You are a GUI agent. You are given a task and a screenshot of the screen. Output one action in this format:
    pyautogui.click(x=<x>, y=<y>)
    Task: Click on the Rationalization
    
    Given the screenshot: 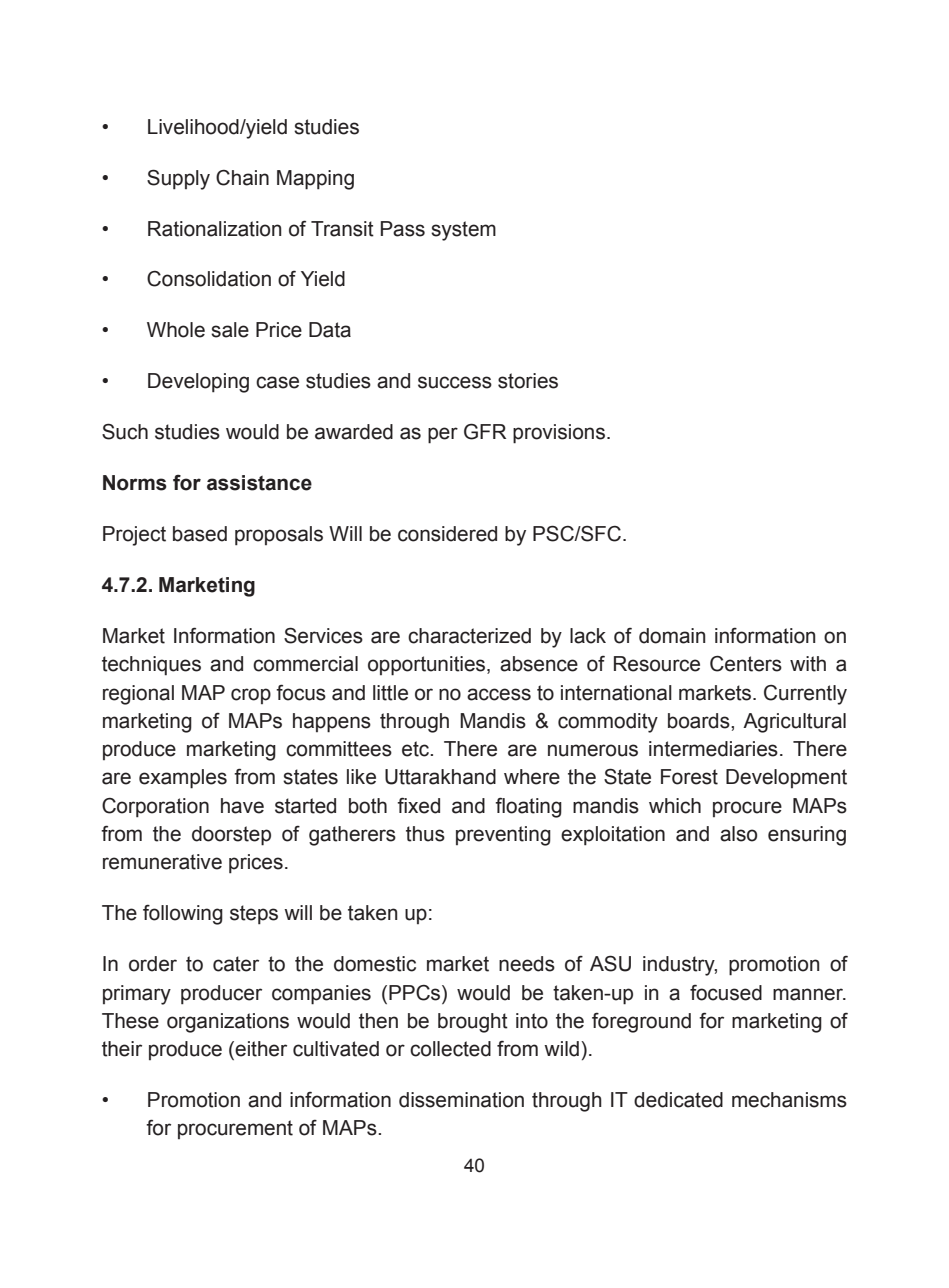 What is the action you would take?
    pyautogui.click(x=214, y=229)
